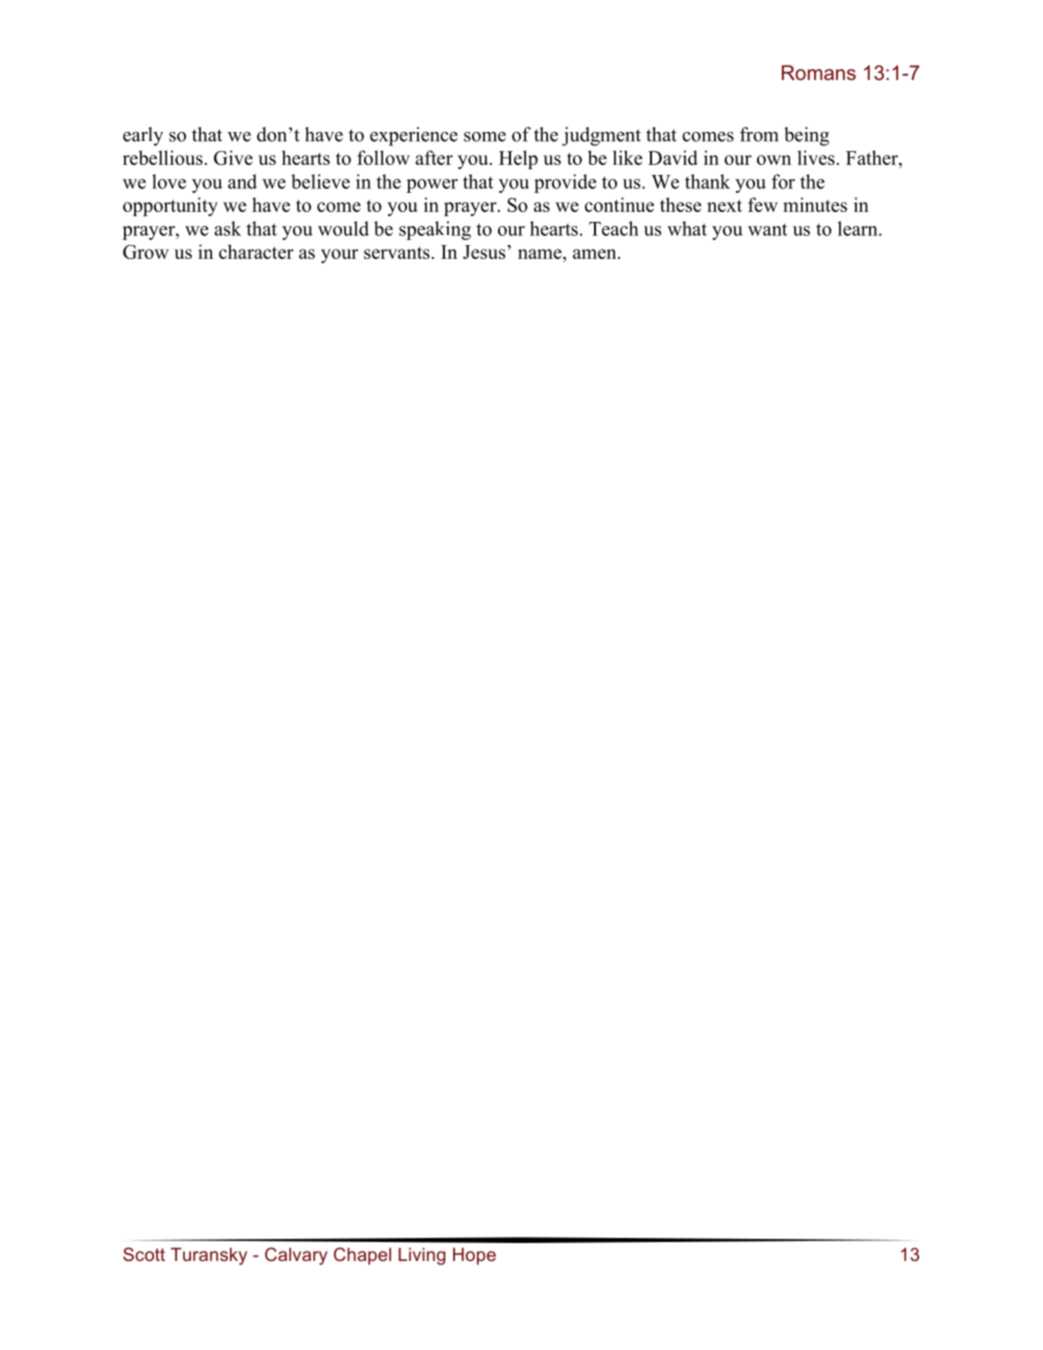 The image size is (1043, 1350). I want to click on name, so click(541, 254).
